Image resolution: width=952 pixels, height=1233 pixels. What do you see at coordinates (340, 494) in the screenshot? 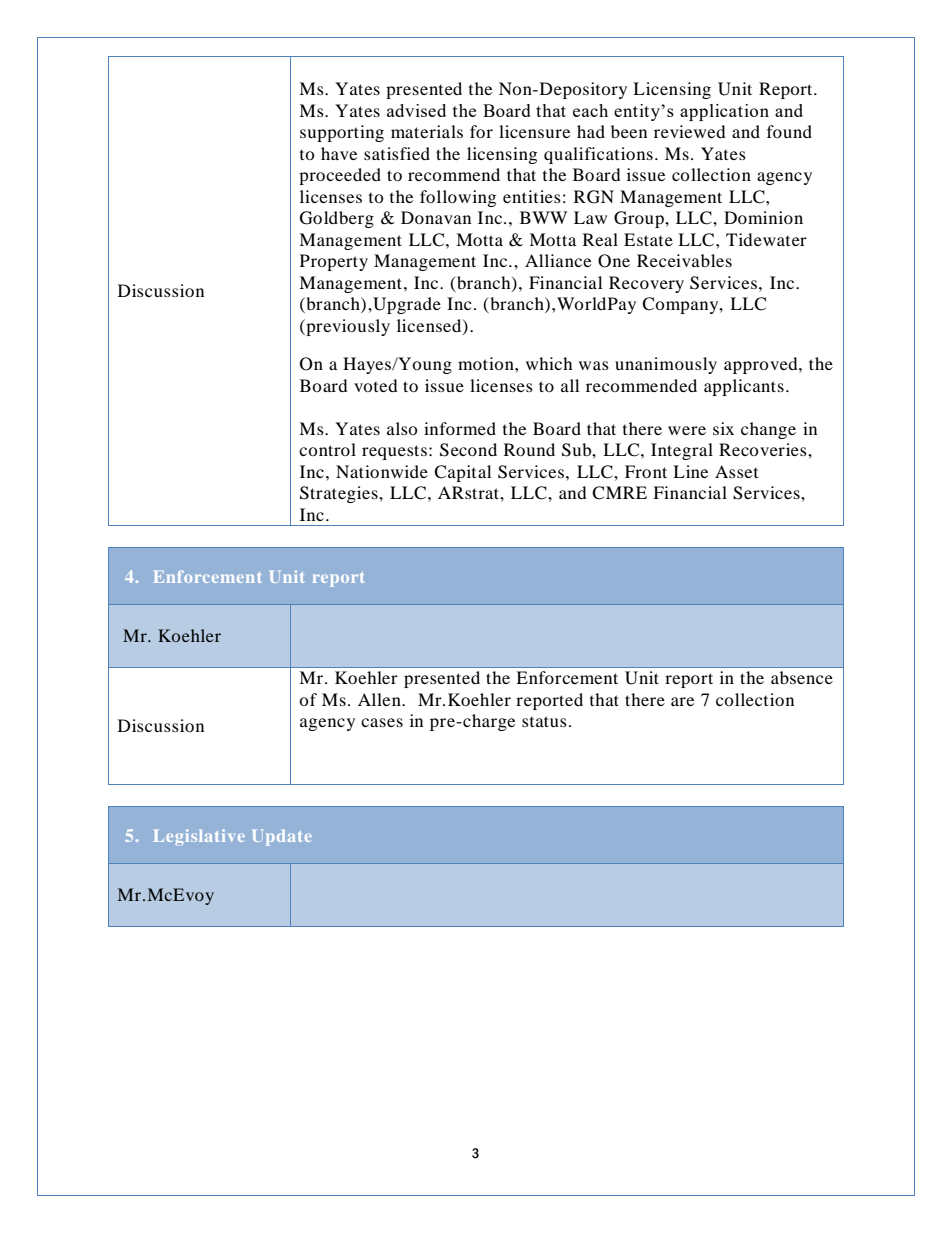
I see `Strategies` at bounding box center [340, 494].
